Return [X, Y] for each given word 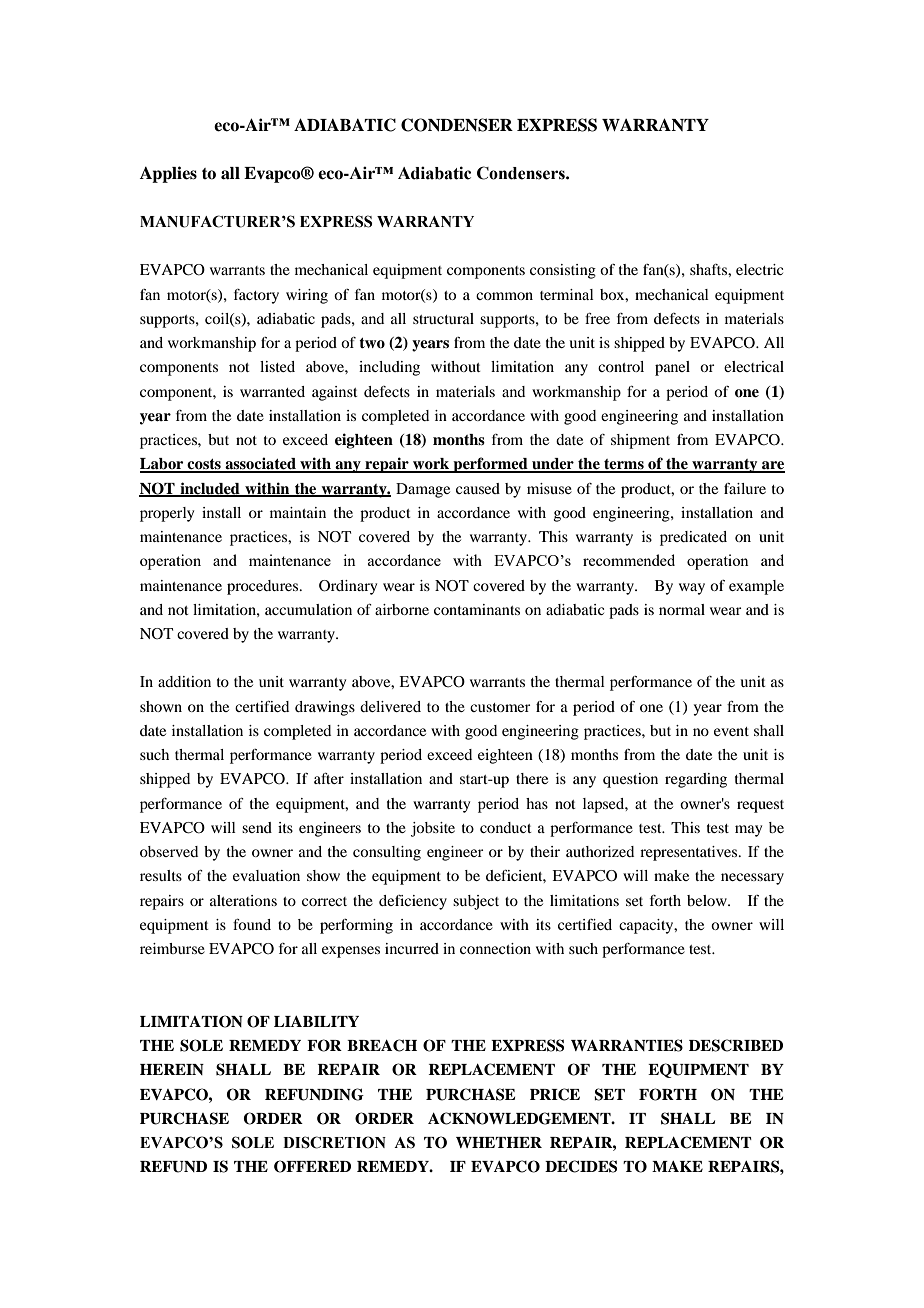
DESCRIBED [736, 1045]
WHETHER [499, 1142]
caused [478, 488]
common [504, 296]
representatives [690, 853]
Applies [168, 174]
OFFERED [312, 1166]
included [210, 489]
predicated [693, 538]
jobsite [433, 829]
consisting [563, 271]
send [257, 827]
